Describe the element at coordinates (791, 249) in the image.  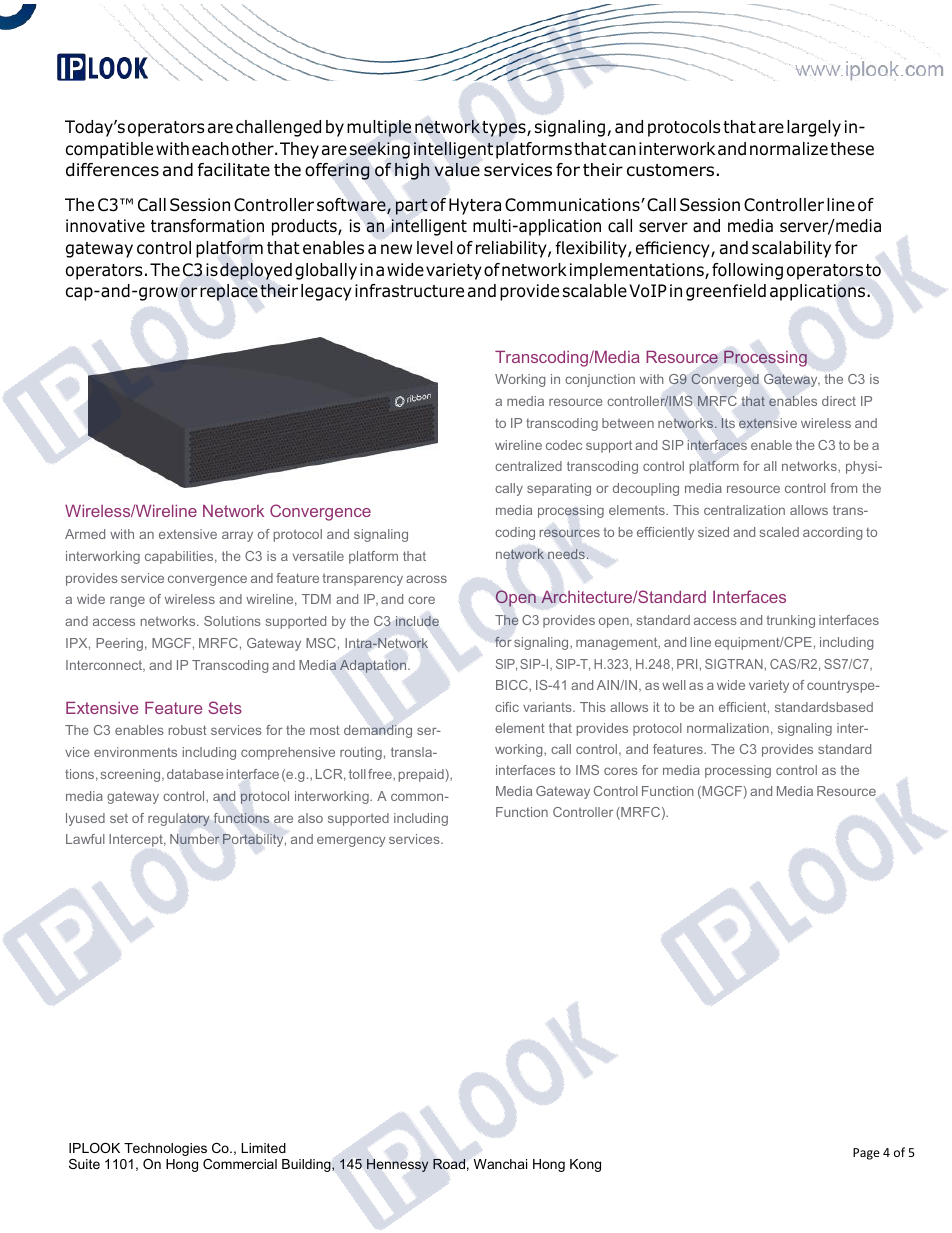
I see `scalability` at that location.
